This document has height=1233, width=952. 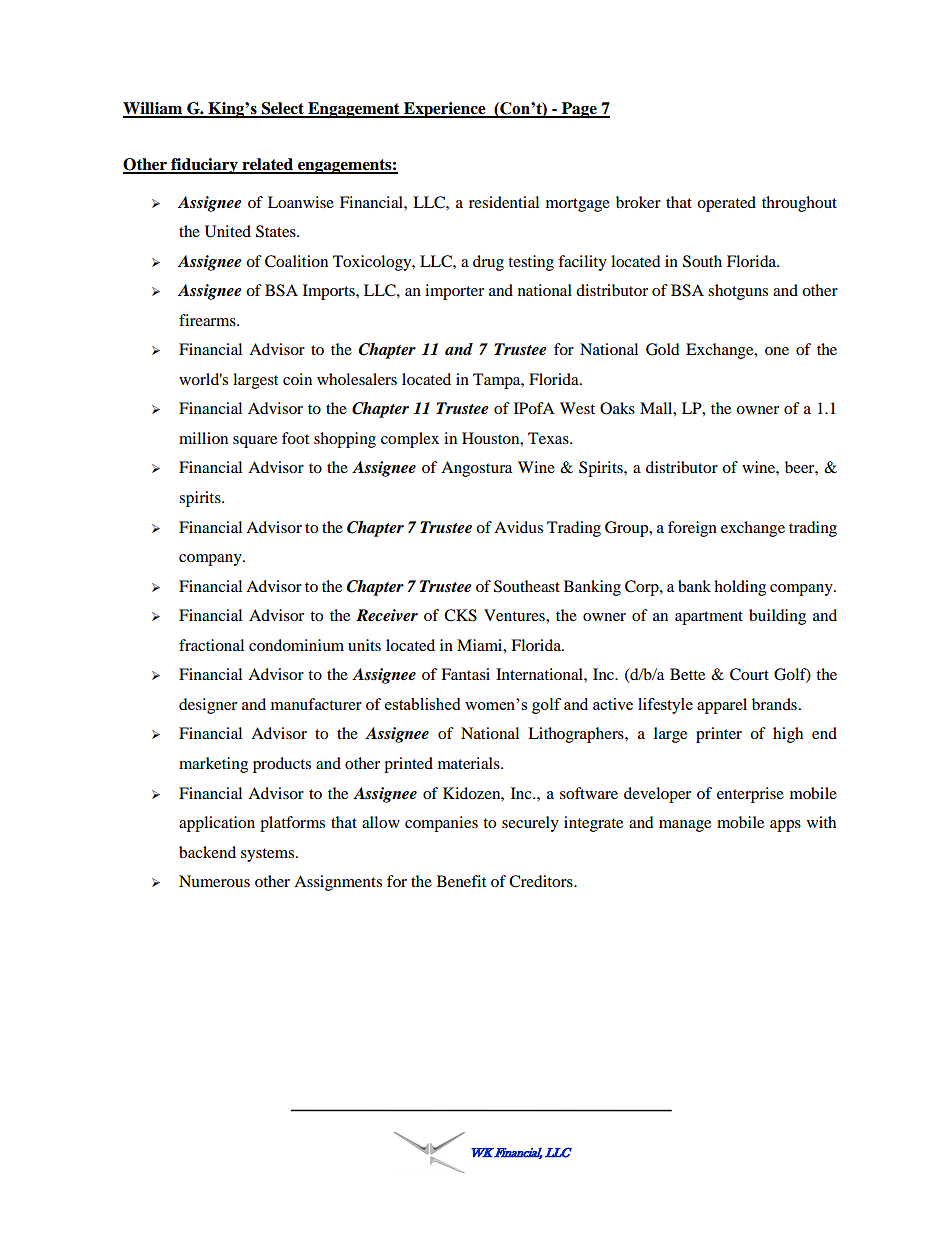 I want to click on Court, so click(x=749, y=674).
